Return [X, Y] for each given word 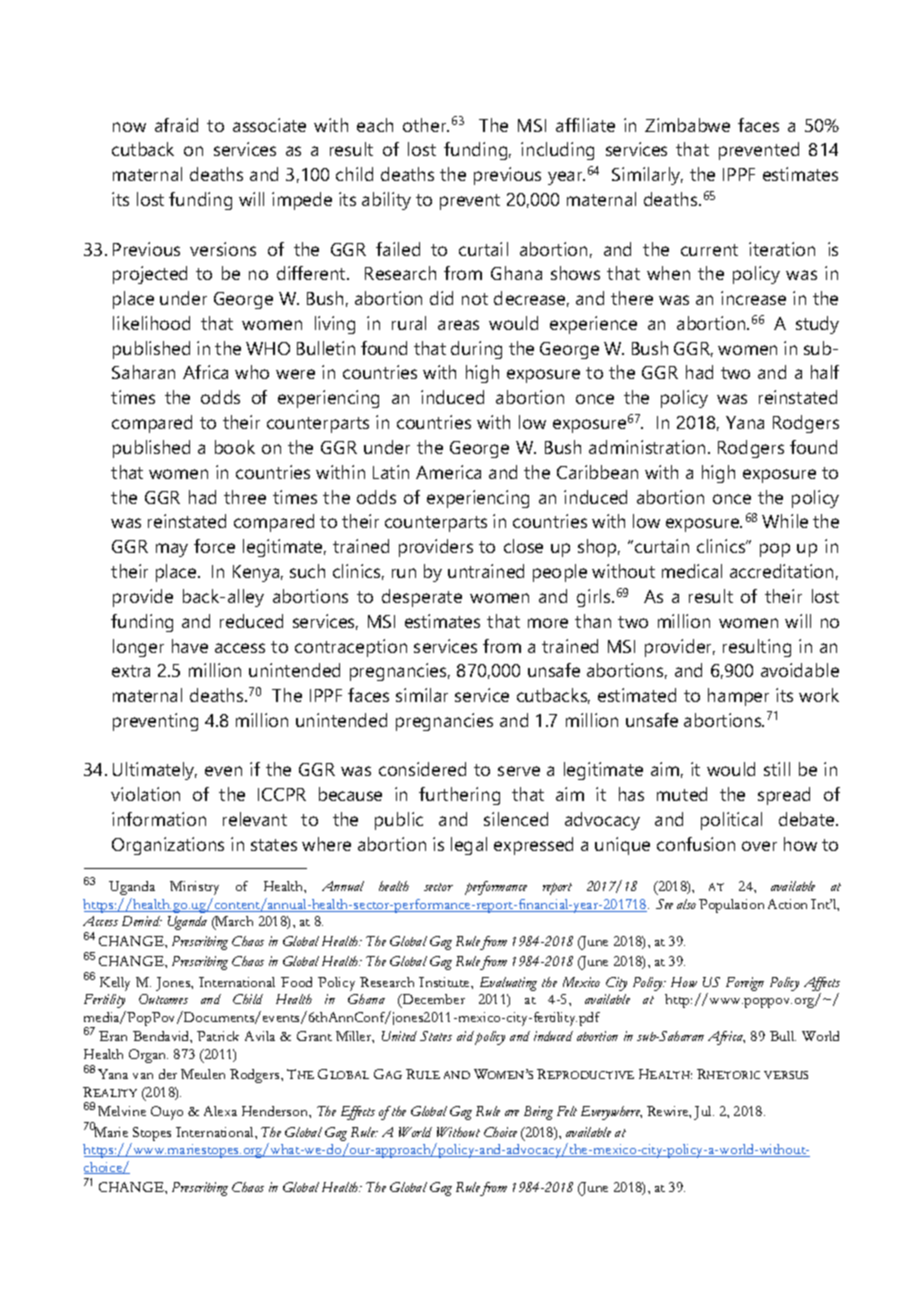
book [235, 447]
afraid [176, 125]
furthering [459, 796]
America [448, 472]
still [777, 769]
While [785, 521]
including [557, 151]
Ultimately [155, 771]
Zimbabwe [687, 125]
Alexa [220, 1111]
